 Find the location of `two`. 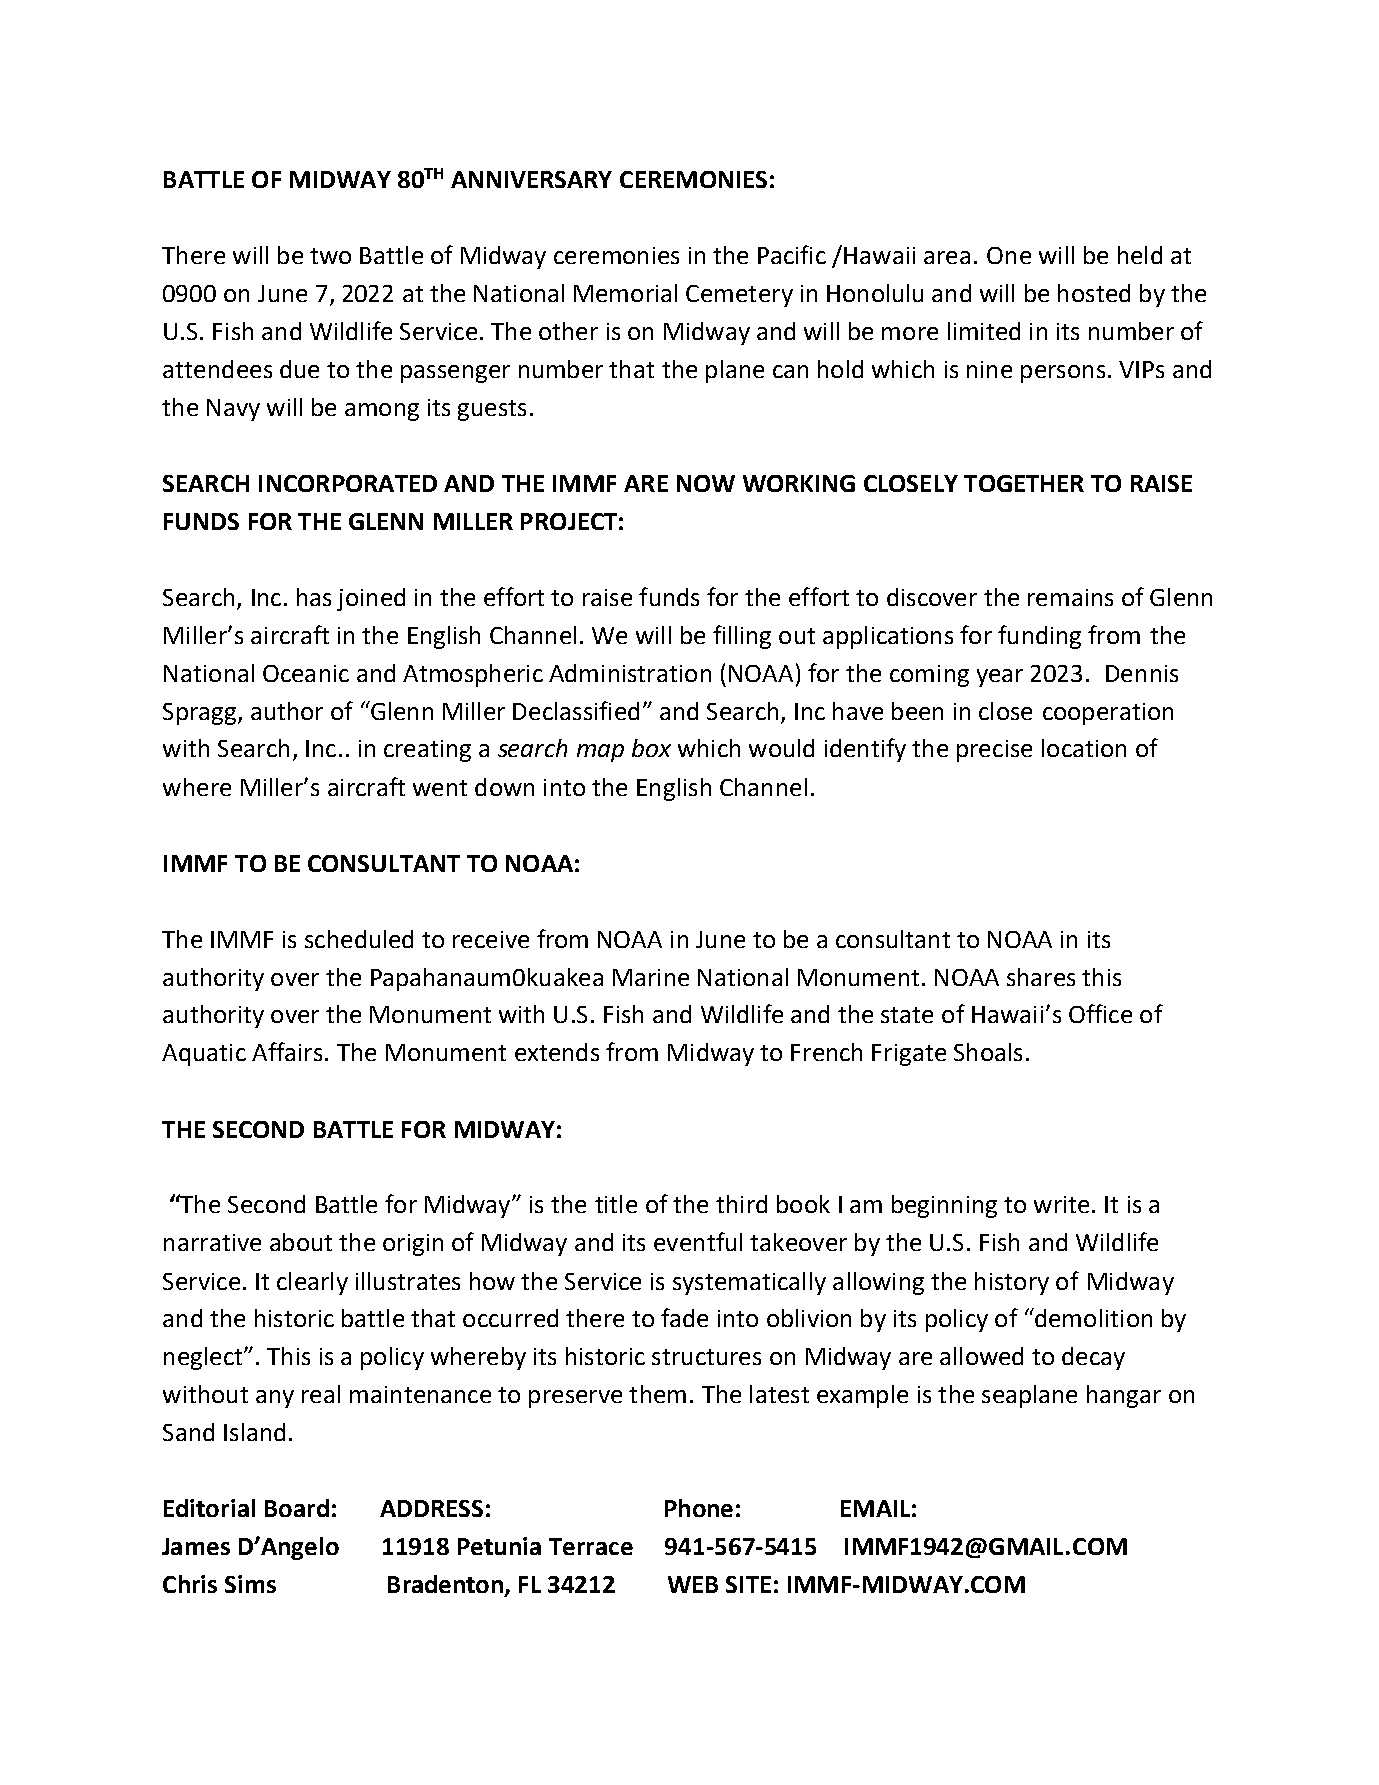

two is located at coordinates (330, 256).
